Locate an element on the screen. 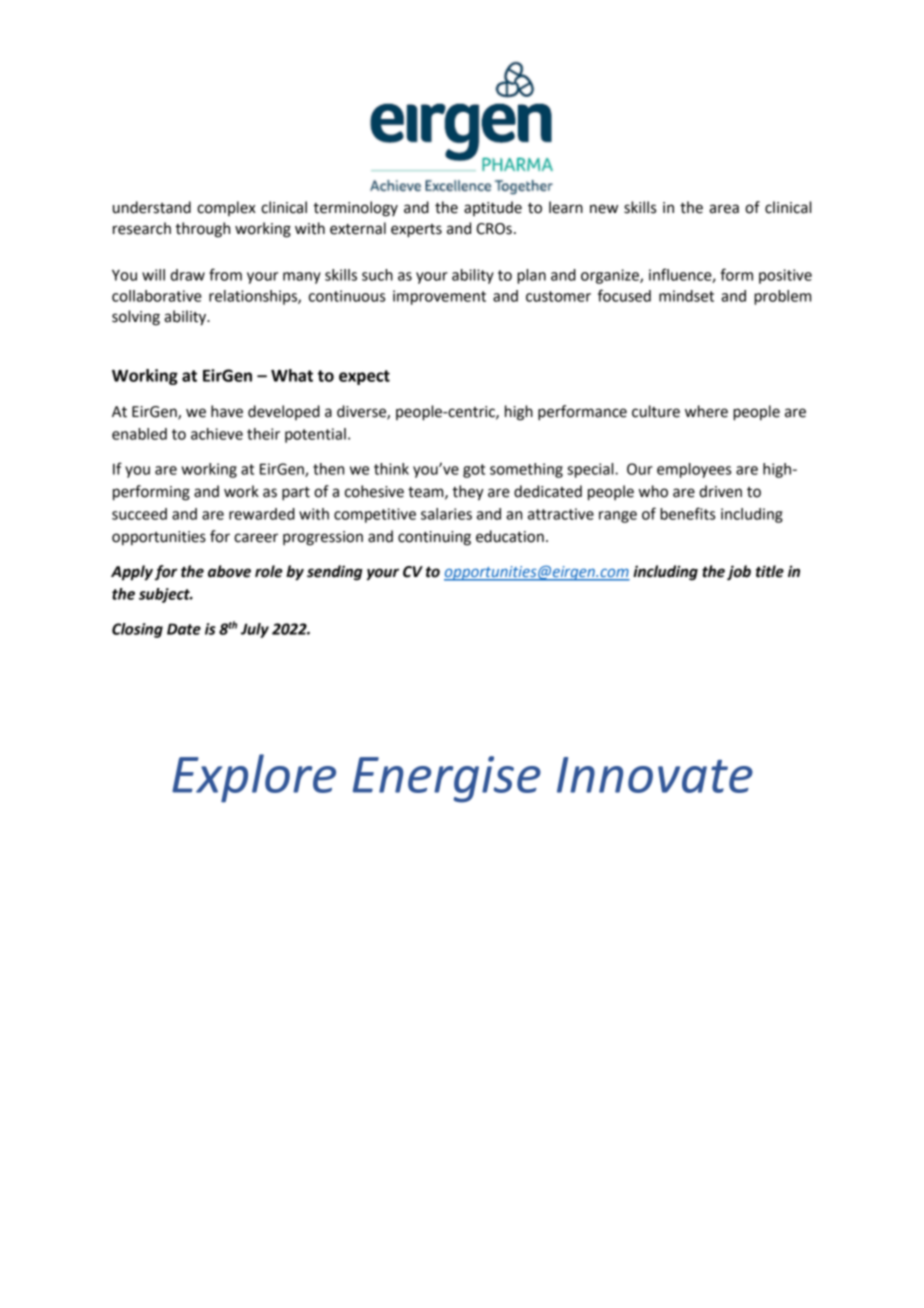 This screenshot has height=1308, width=924. job is located at coordinates (739, 573).
